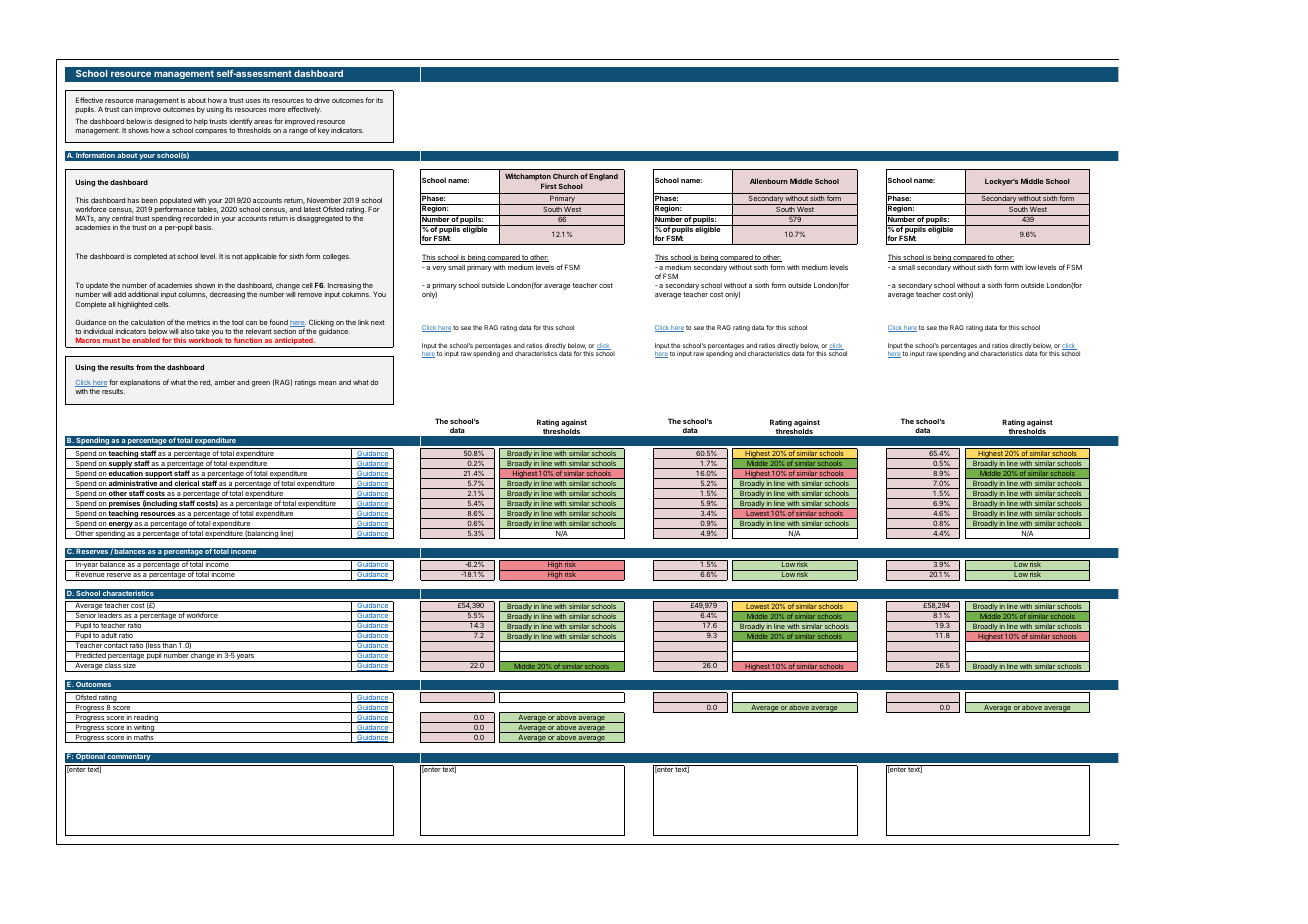  What do you see at coordinates (140, 383) in the screenshot?
I see `explanations` at bounding box center [140, 383].
